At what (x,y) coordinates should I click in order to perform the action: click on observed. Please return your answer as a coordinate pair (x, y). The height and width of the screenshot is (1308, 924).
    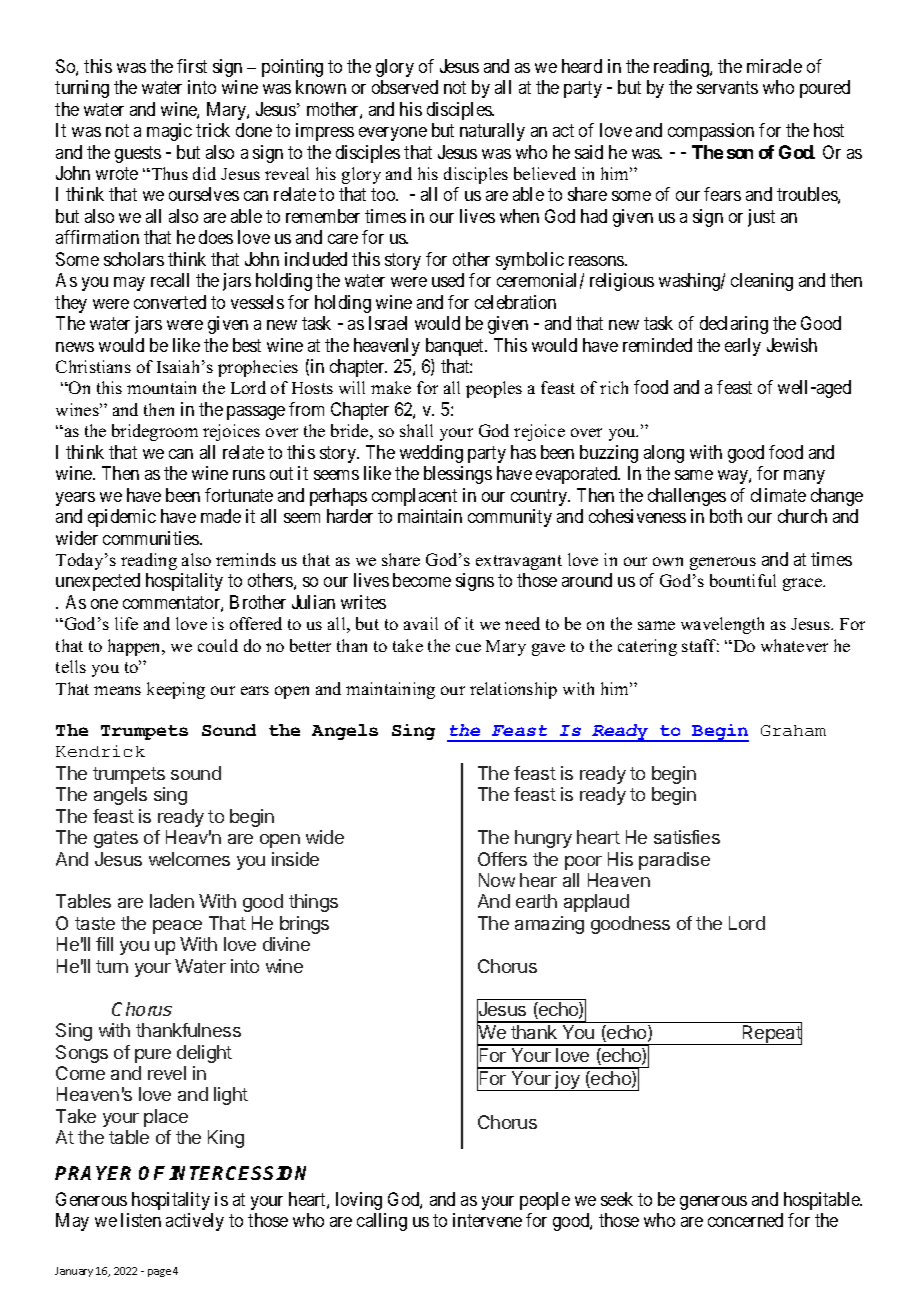
    Looking at the image, I should click on (405, 87).
